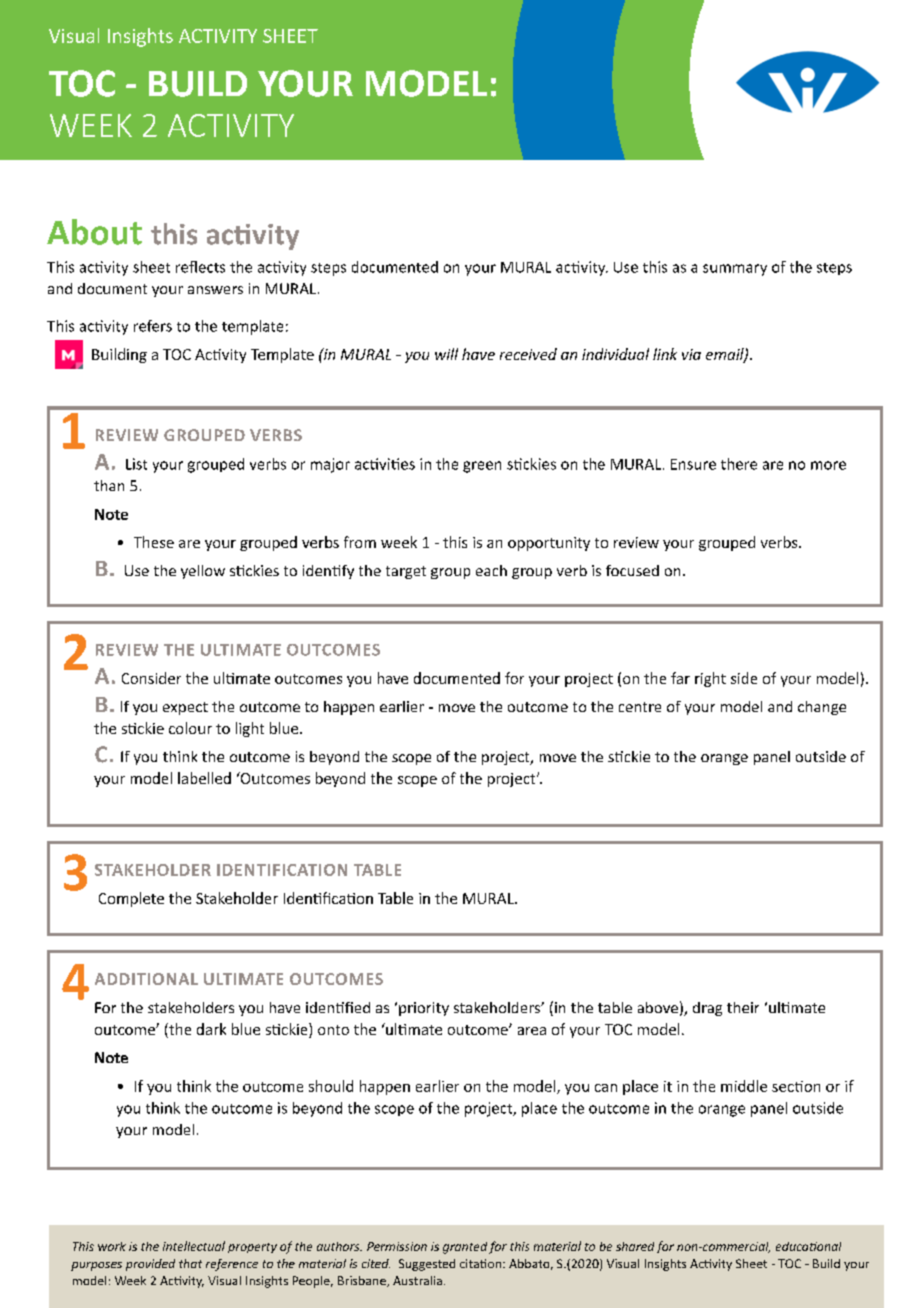 This screenshot has height=1308, width=924. I want to click on intellectual, so click(194, 1246).
